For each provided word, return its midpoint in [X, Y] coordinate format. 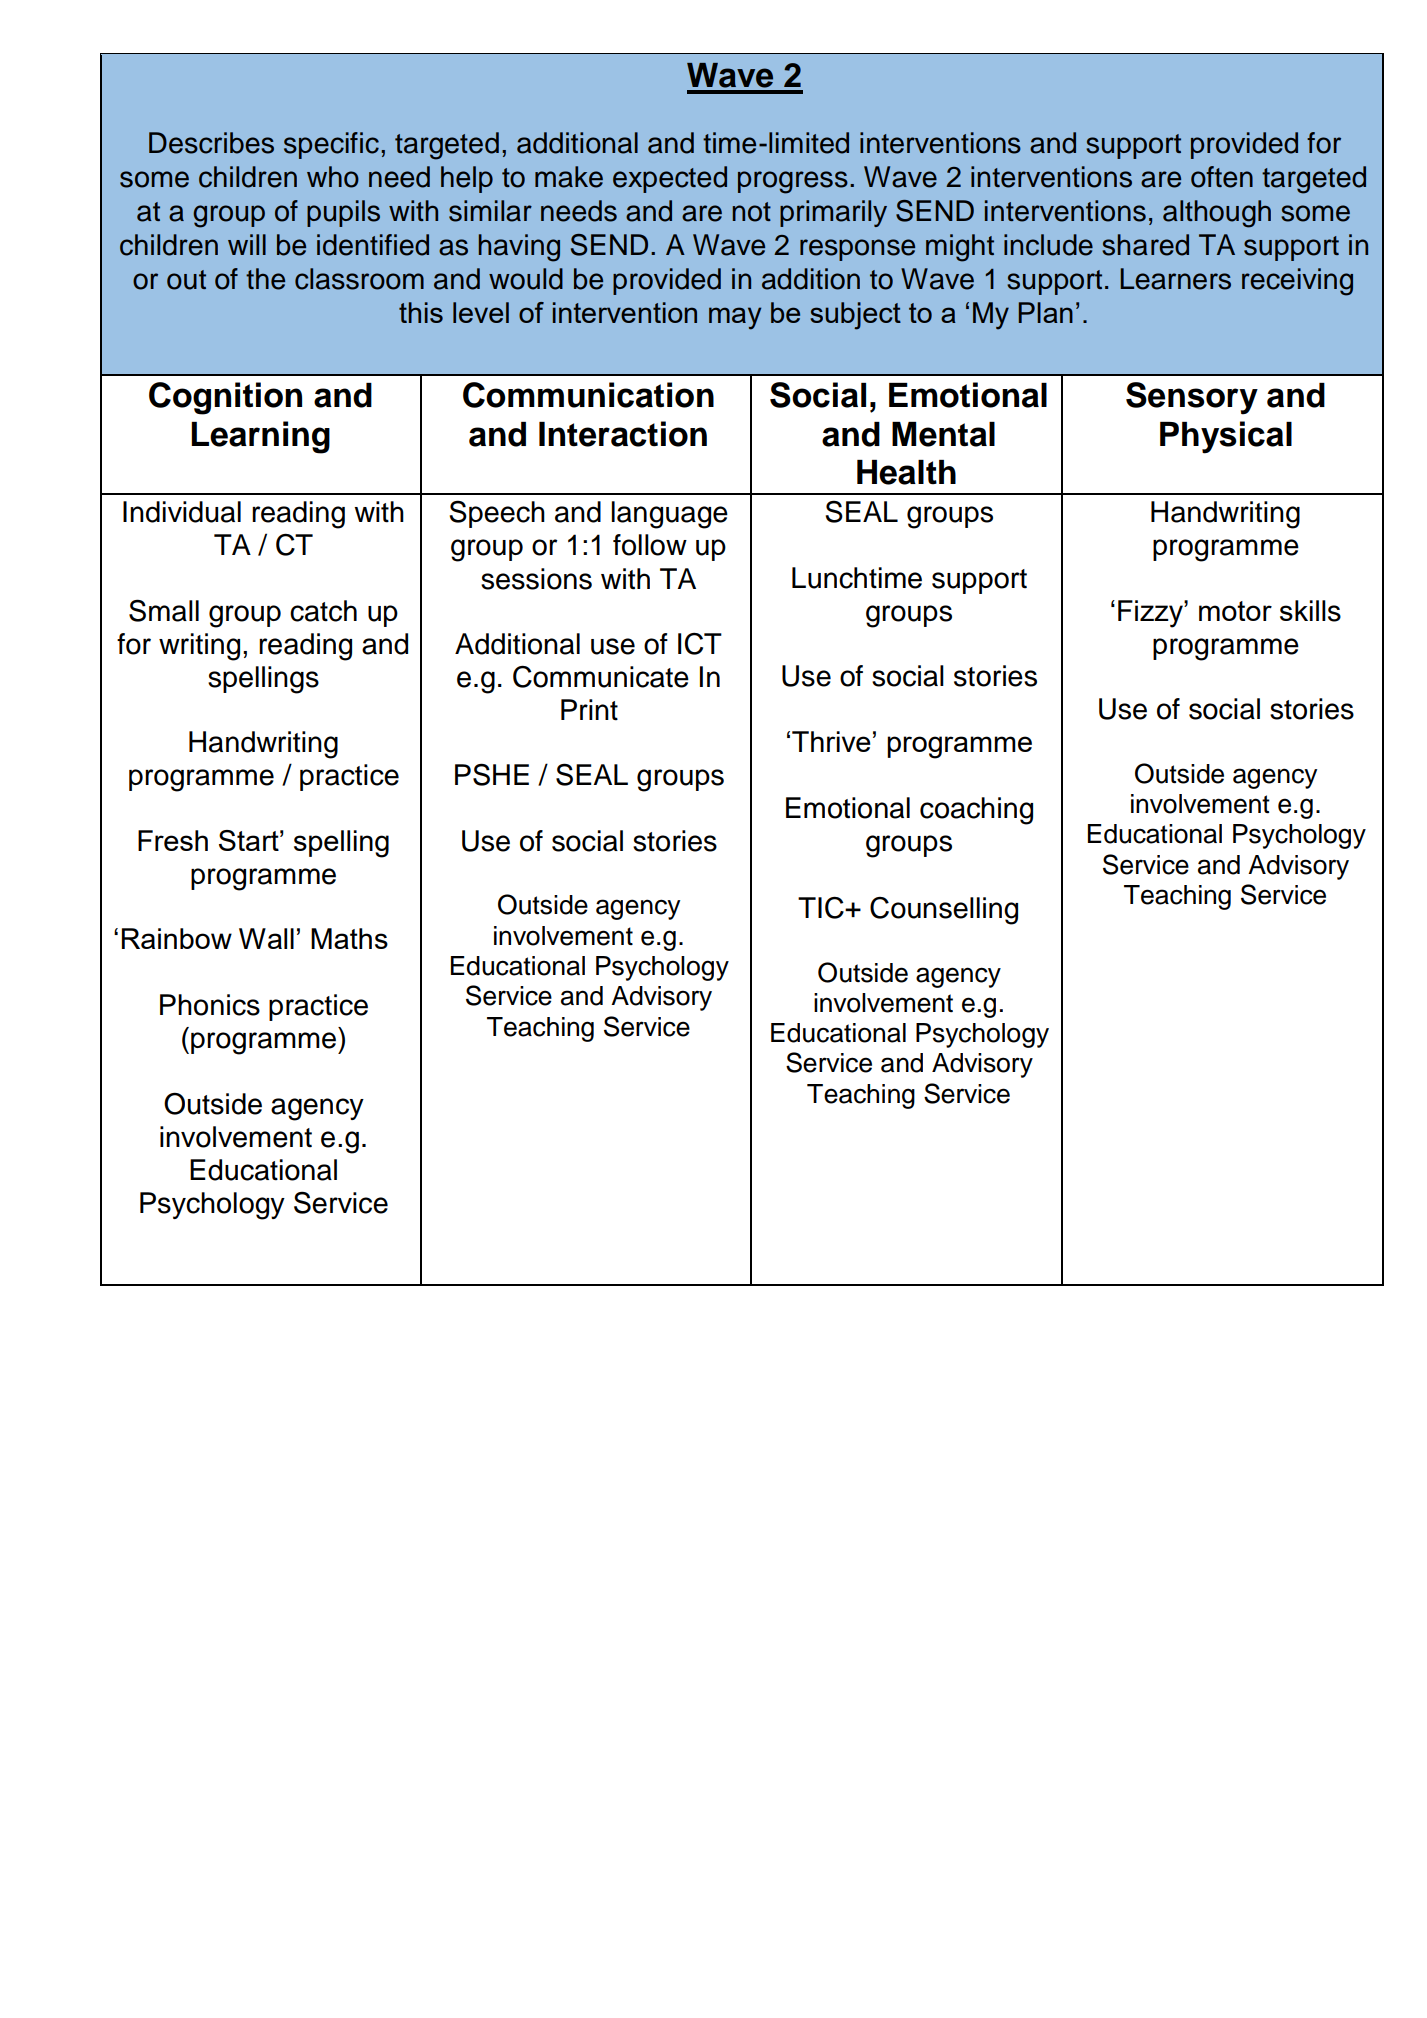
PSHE [492, 774]
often [1222, 177]
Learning [260, 437]
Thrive [831, 741]
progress [793, 182]
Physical [1226, 437]
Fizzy [1151, 614]
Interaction [623, 434]
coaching [976, 811]
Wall [266, 938]
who [333, 177]
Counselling [944, 911]
